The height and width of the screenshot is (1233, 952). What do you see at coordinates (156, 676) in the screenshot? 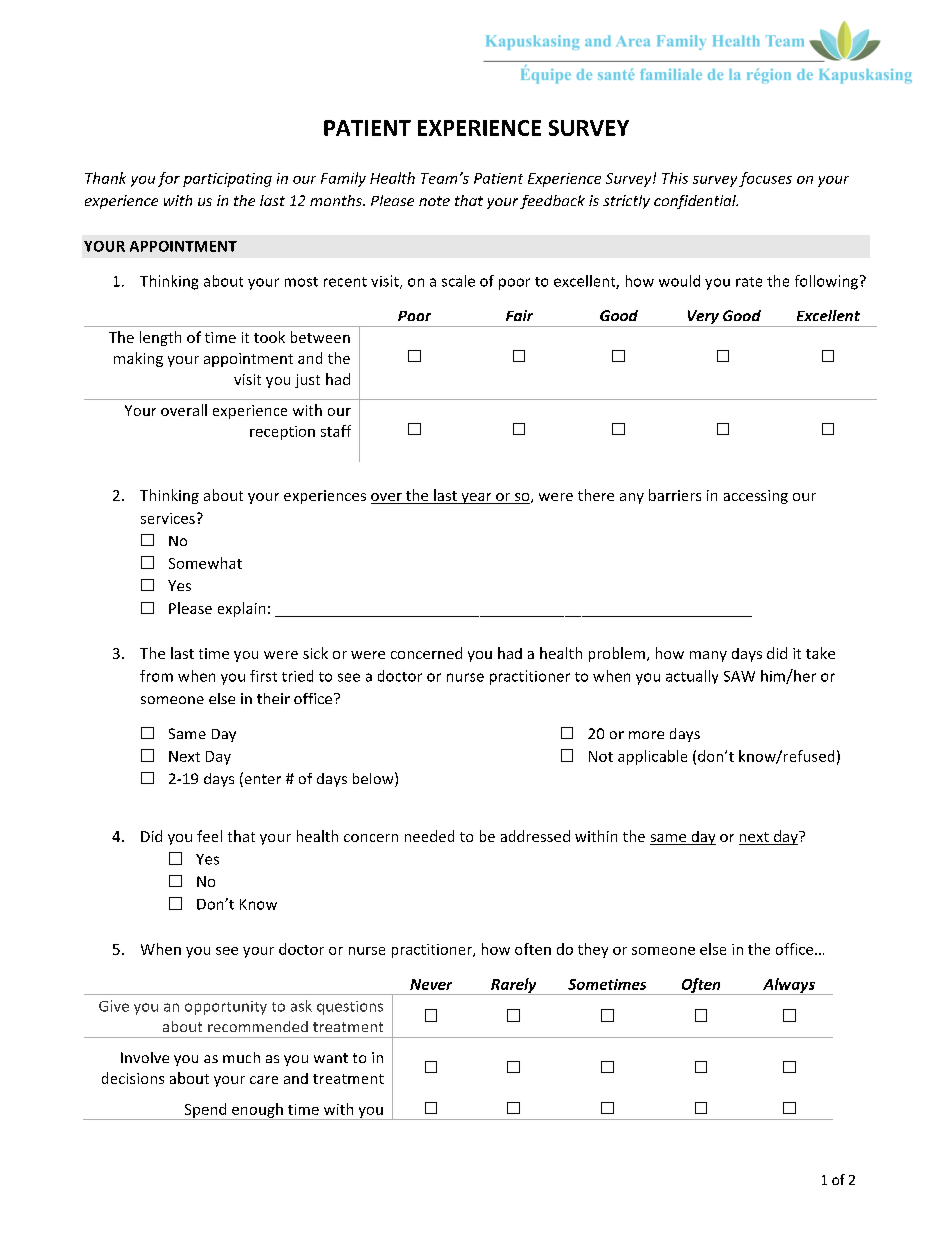
I see `from` at bounding box center [156, 676].
